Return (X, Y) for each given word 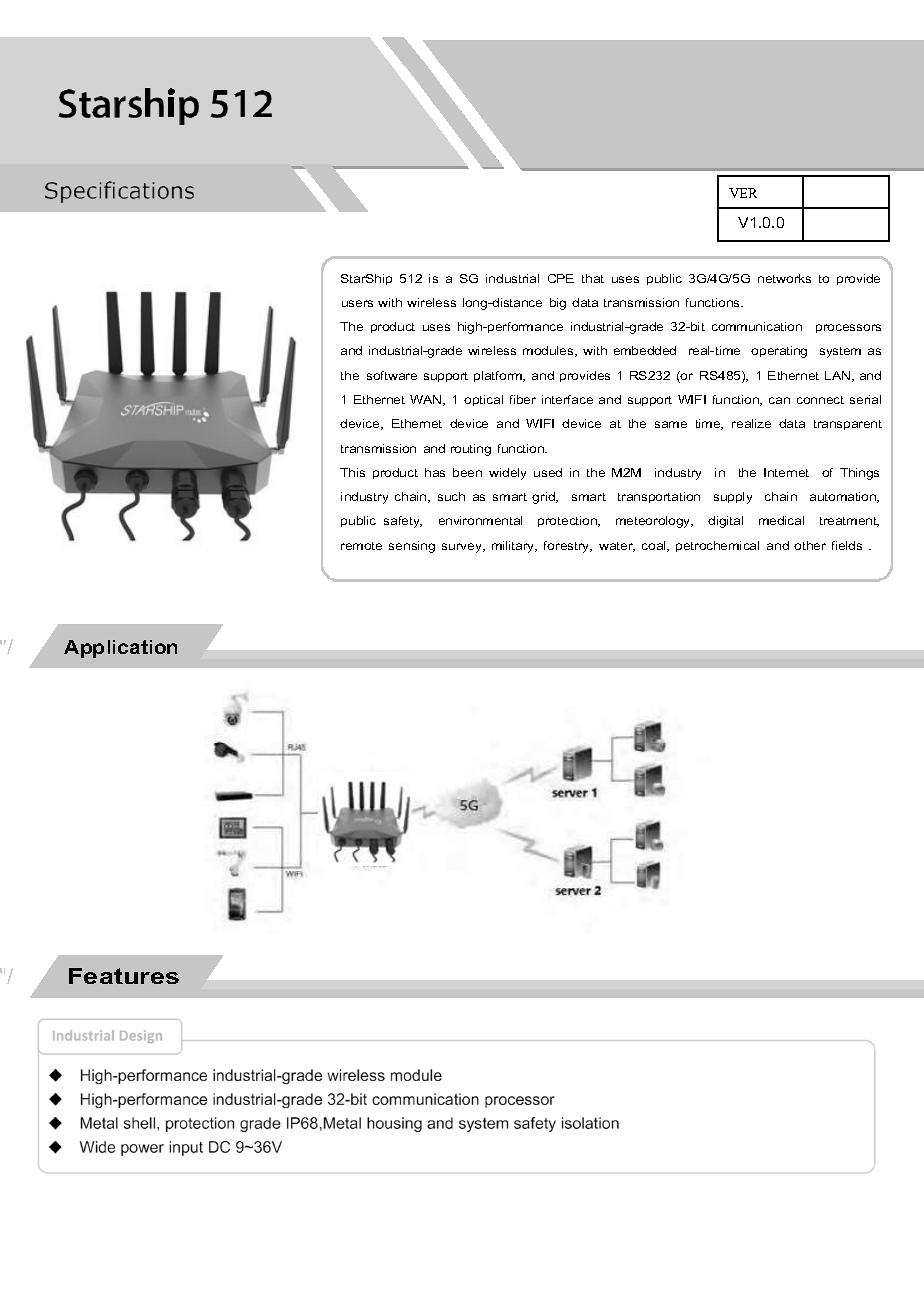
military (514, 547)
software (392, 375)
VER (743, 193)
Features (124, 976)
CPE (561, 278)
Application (120, 649)
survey (463, 548)
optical (483, 400)
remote (361, 546)
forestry (568, 547)
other (810, 545)
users (357, 303)
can (779, 400)
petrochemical (717, 546)
